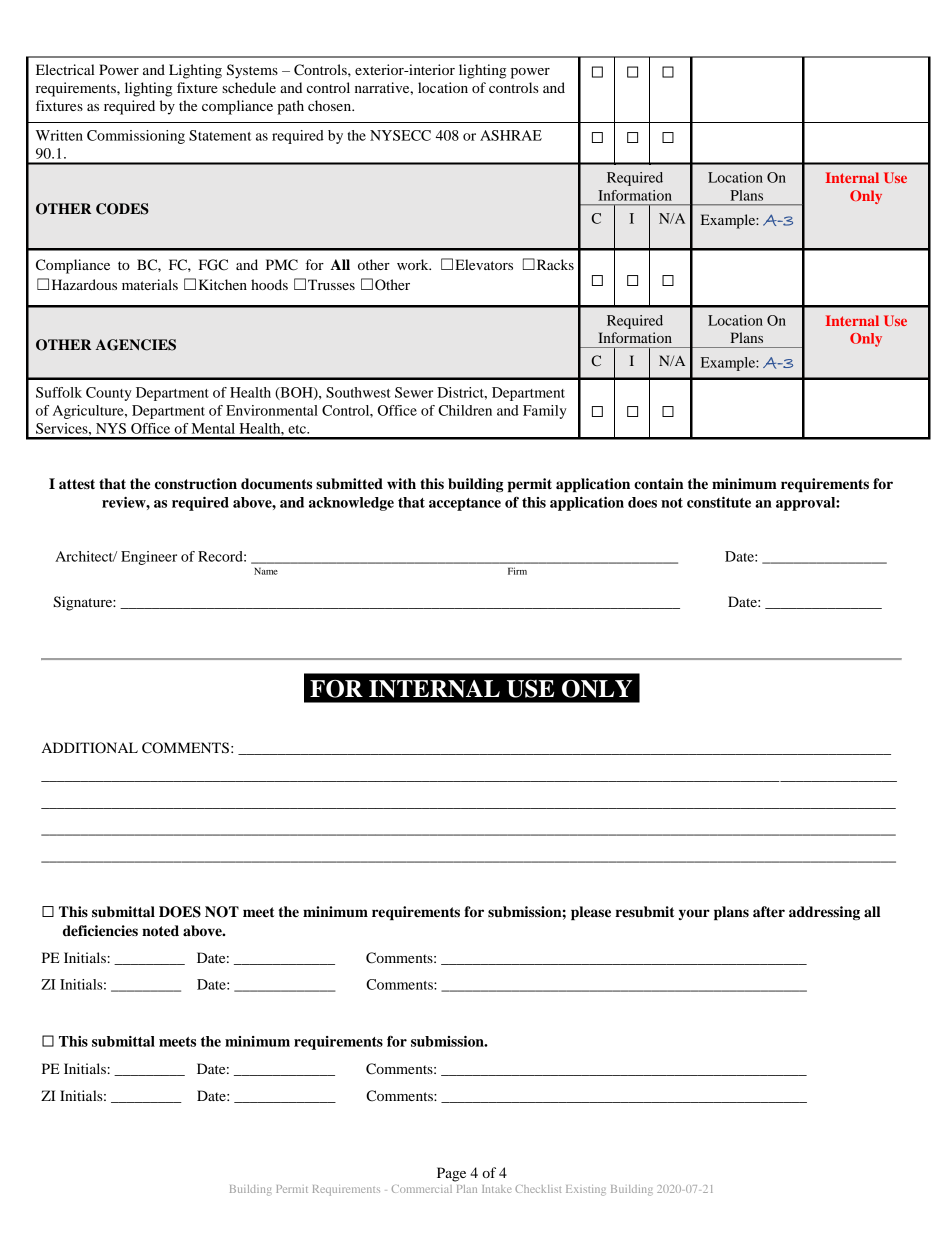 Image resolution: width=952 pixels, height=1233 pixels. What do you see at coordinates (414, 264) in the document?
I see `work` at bounding box center [414, 264].
